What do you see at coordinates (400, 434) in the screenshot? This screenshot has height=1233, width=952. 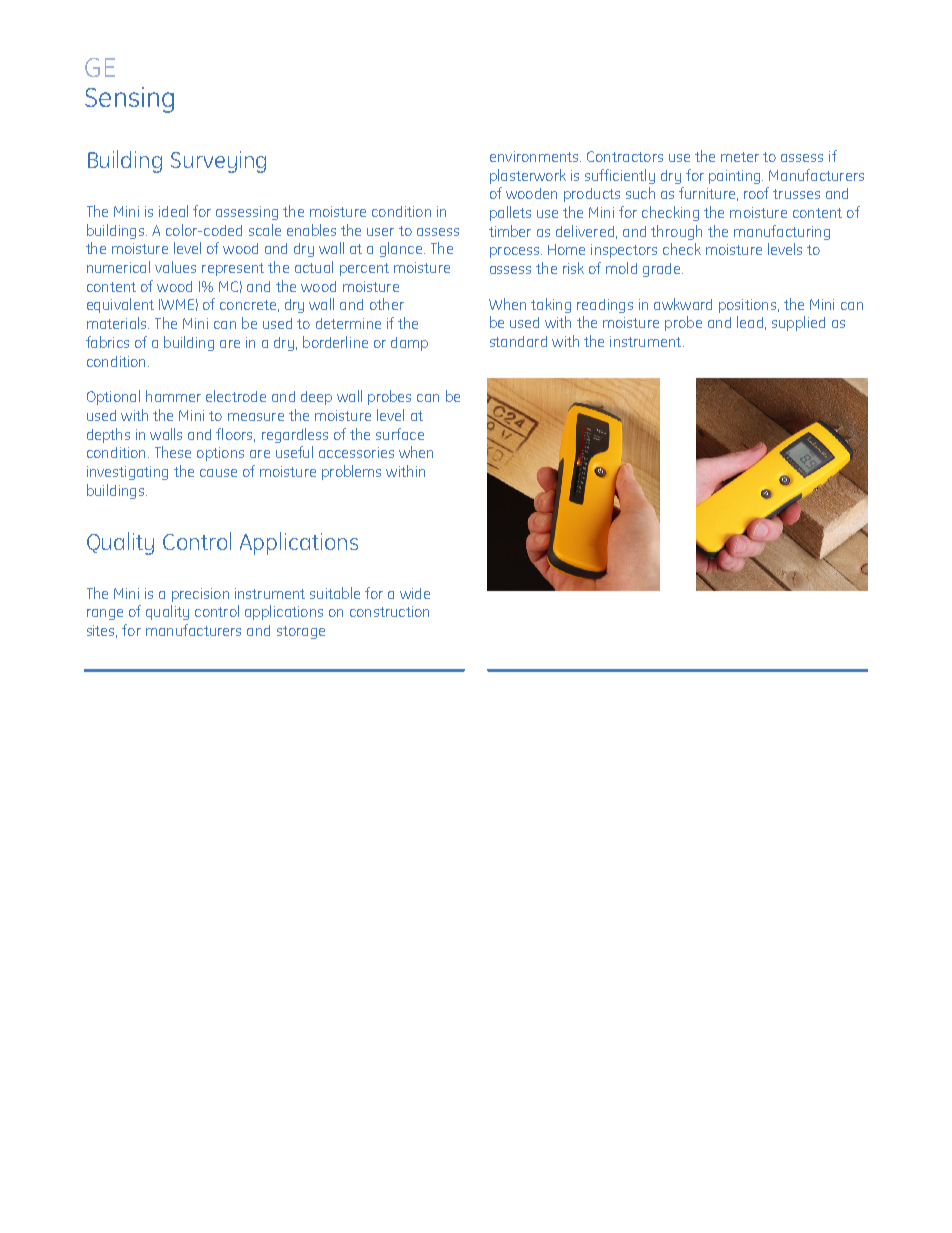 I see `surface` at bounding box center [400, 434].
